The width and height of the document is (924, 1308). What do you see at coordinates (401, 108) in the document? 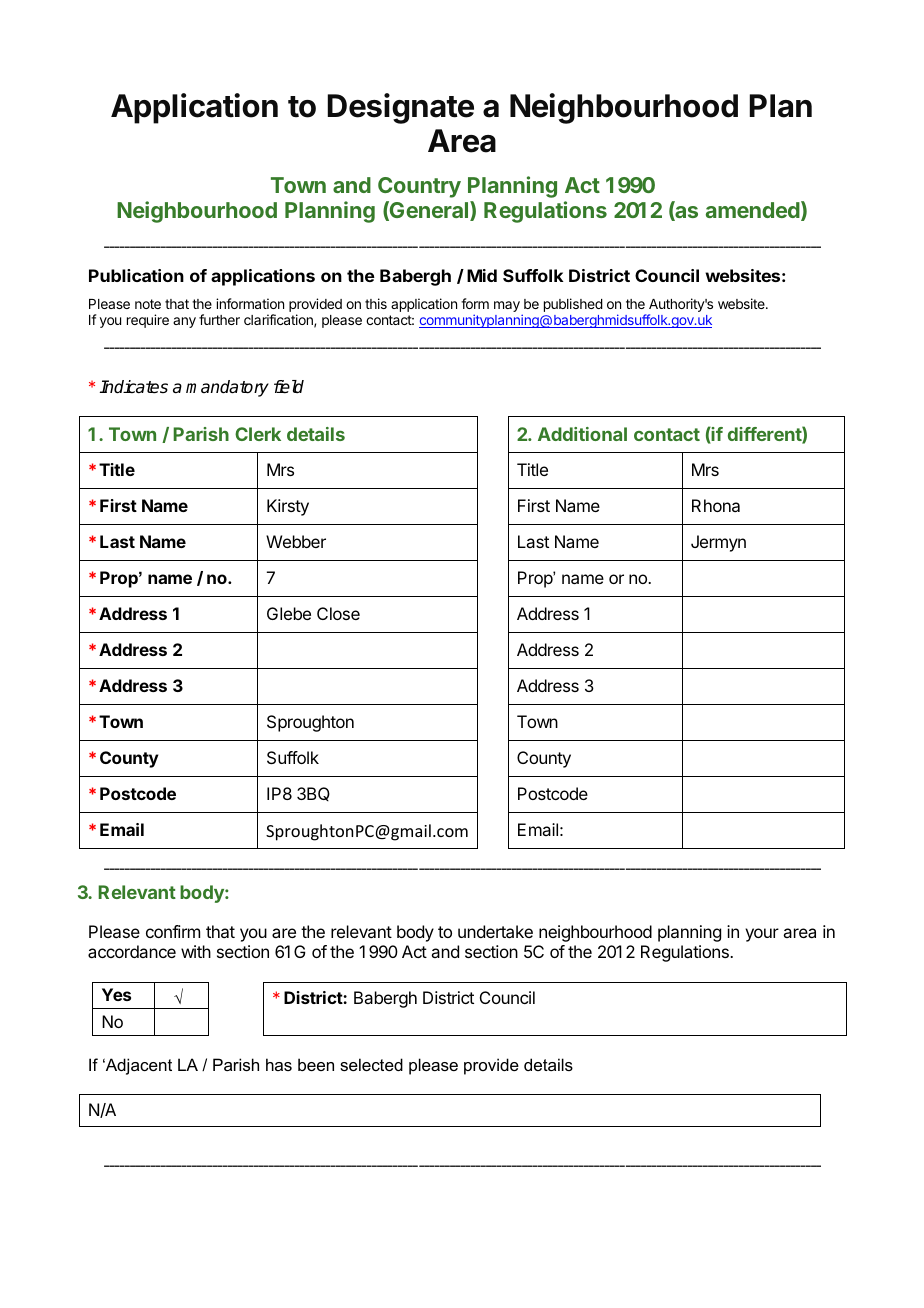
I see `Designate` at bounding box center [401, 108].
